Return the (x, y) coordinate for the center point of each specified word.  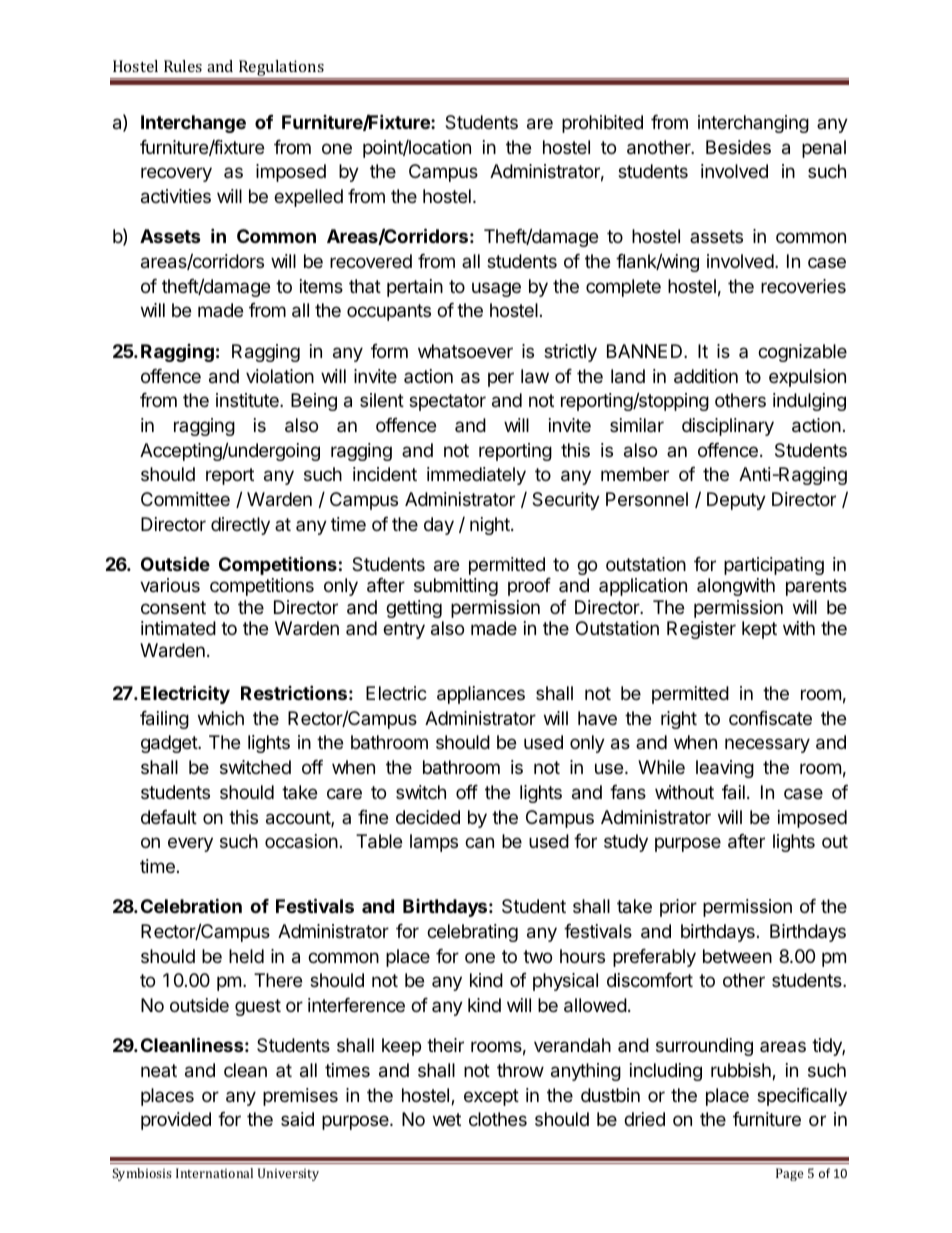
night (491, 526)
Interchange (193, 124)
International (214, 1173)
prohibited (602, 124)
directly (240, 526)
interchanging (753, 124)
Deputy (736, 501)
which (221, 718)
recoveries (803, 286)
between (737, 956)
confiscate (770, 718)
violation (280, 376)
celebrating (472, 933)
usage (496, 289)
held (246, 956)
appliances (481, 695)
